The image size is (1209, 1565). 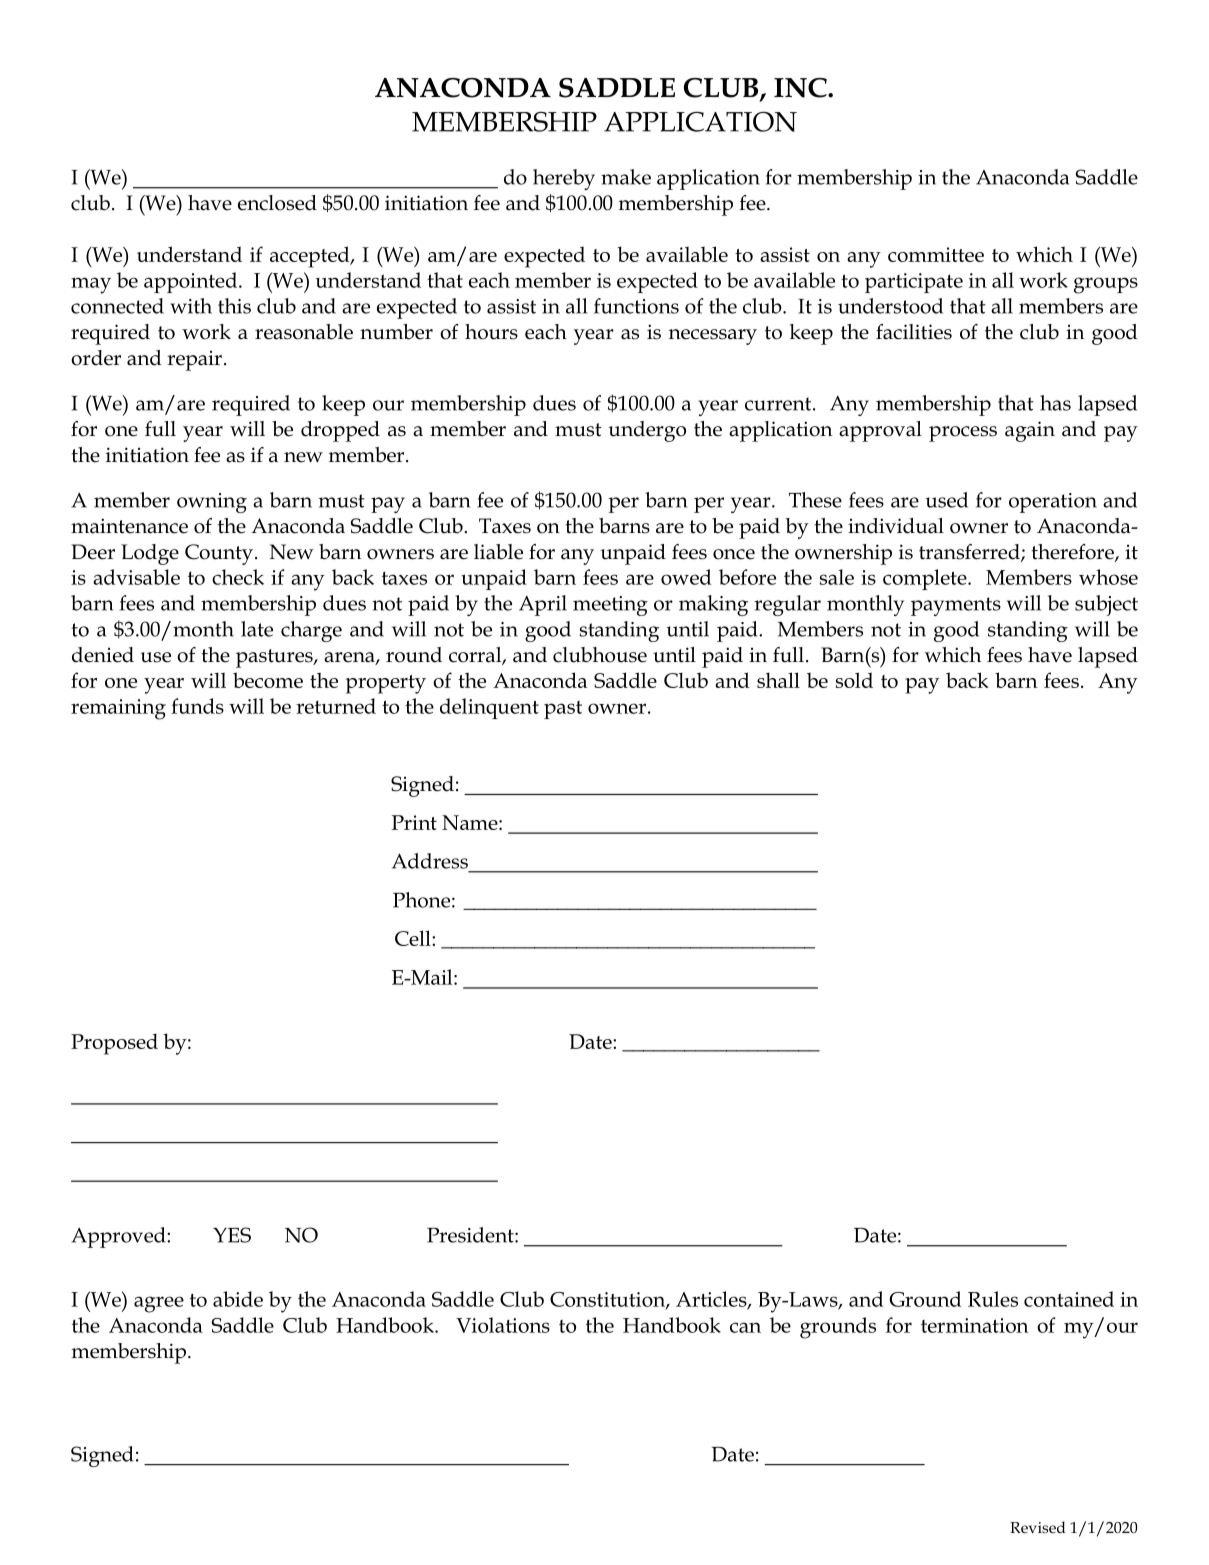 I want to click on can, so click(x=745, y=1327).
